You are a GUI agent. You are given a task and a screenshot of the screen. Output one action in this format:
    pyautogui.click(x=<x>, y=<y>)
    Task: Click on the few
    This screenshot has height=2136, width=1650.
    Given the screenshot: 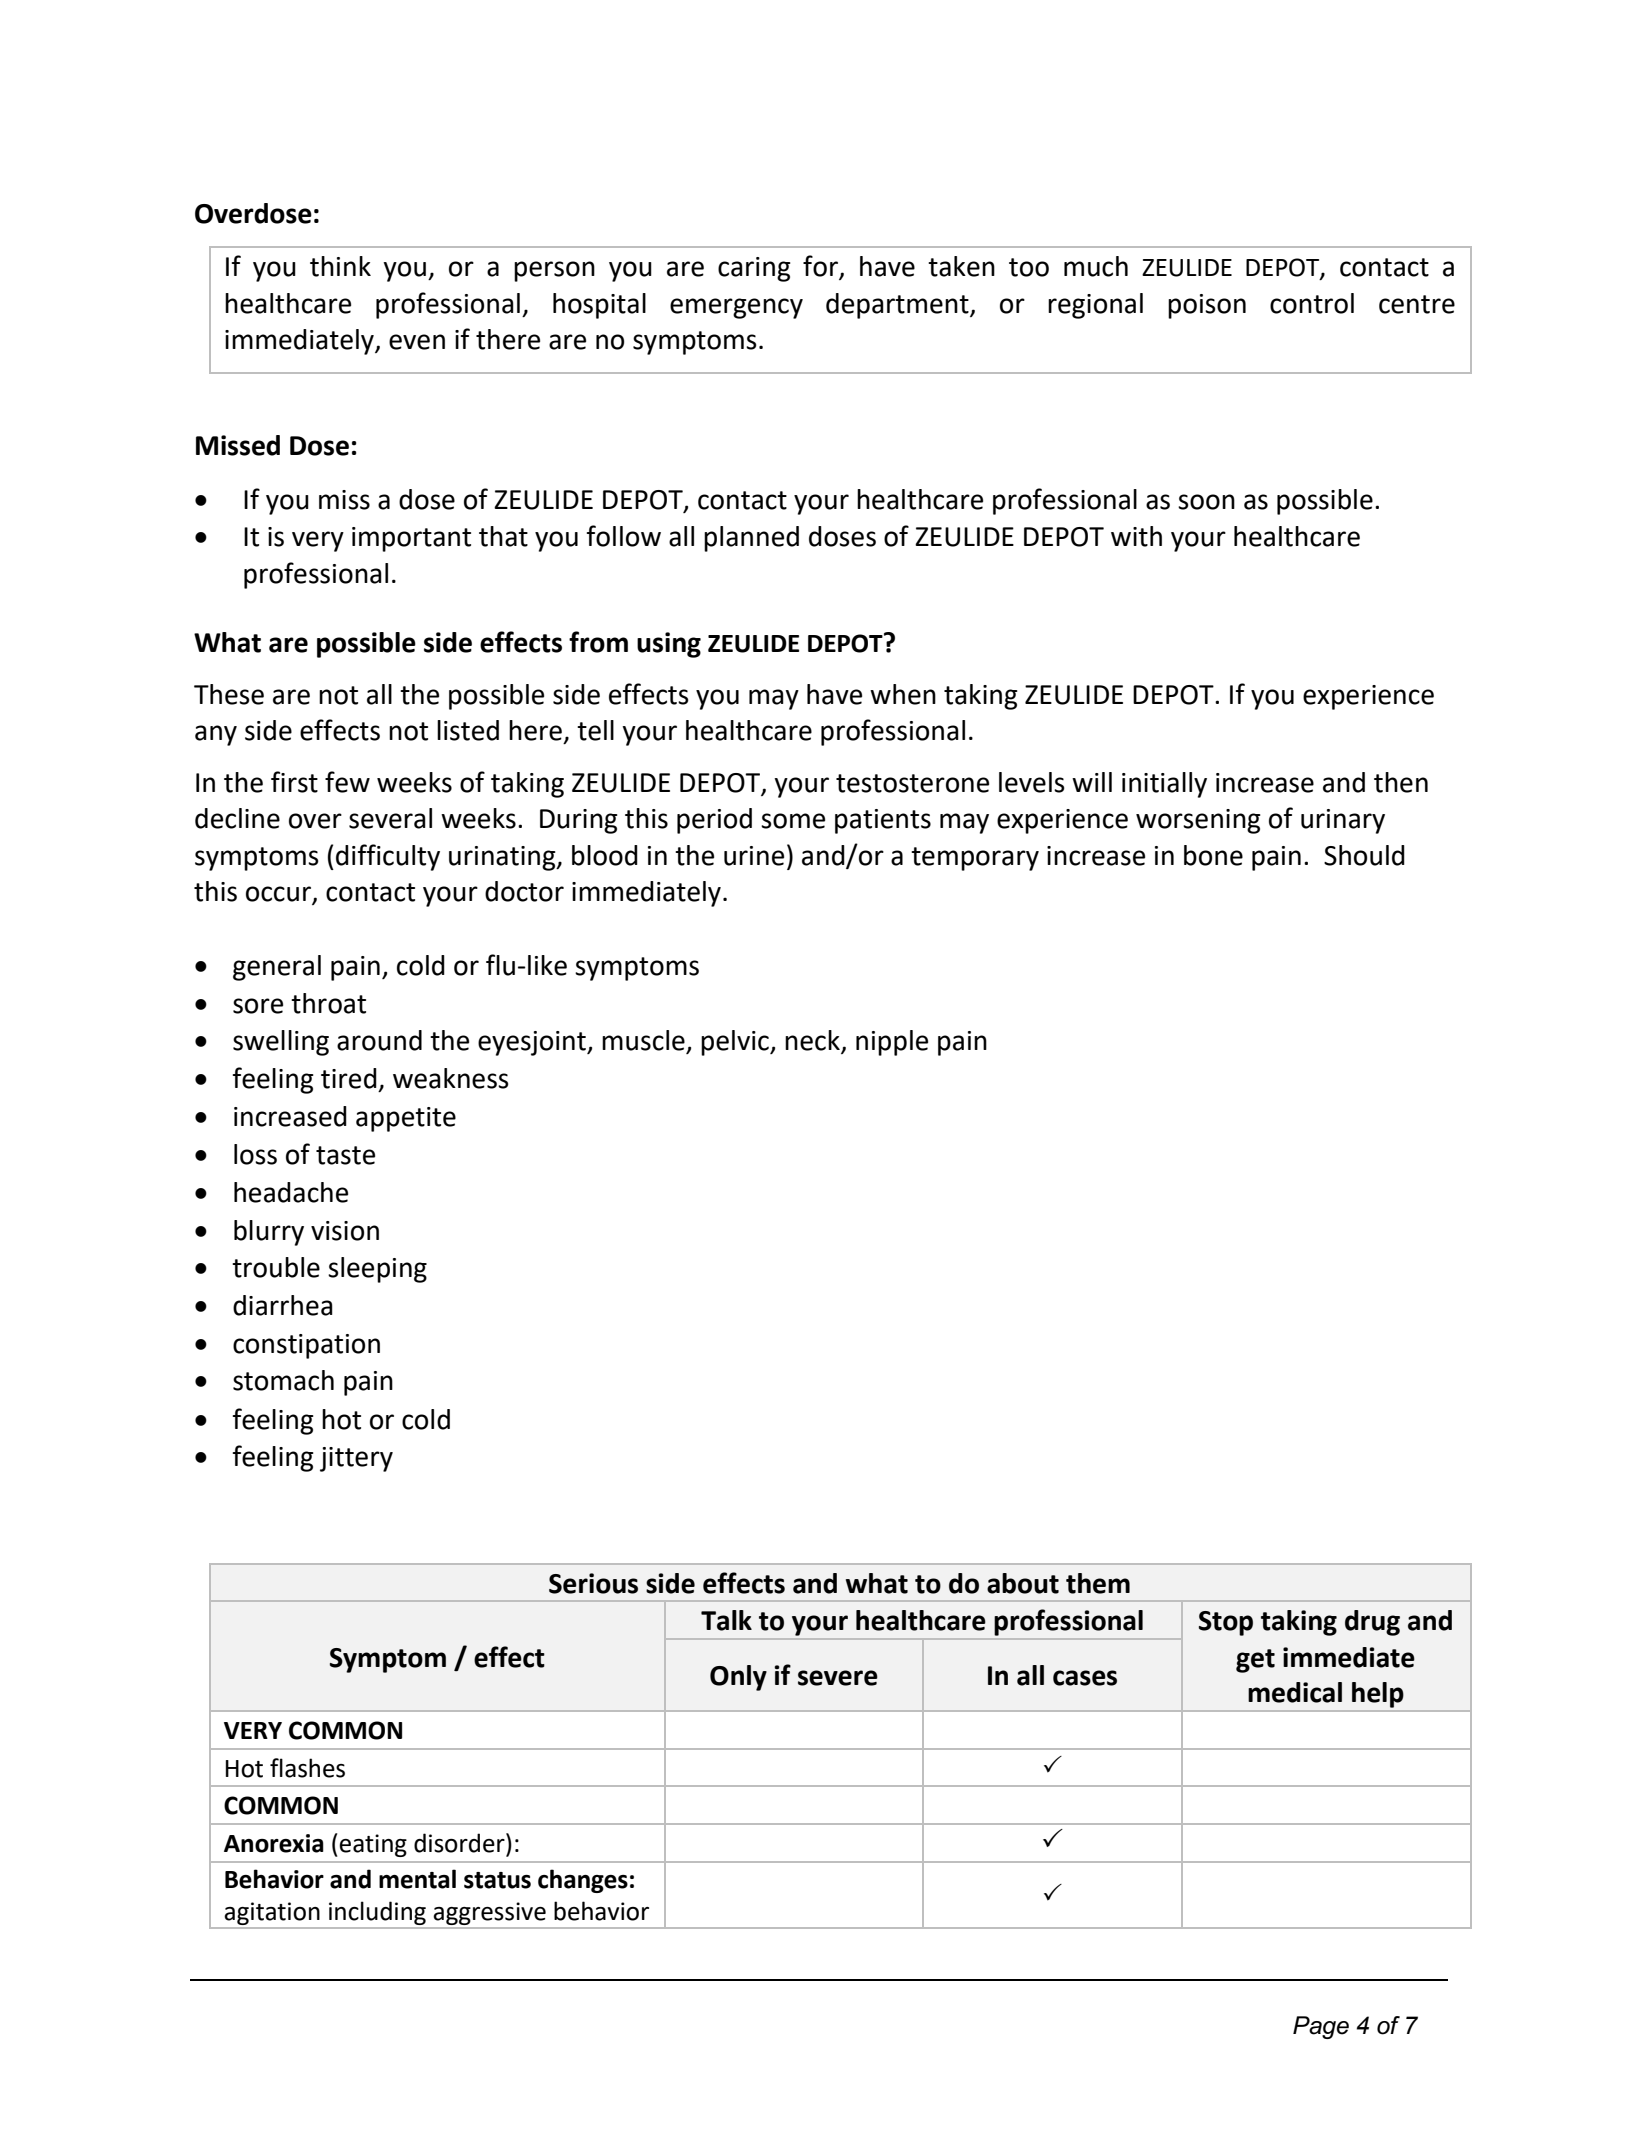 What is the action you would take?
    pyautogui.click(x=347, y=782)
